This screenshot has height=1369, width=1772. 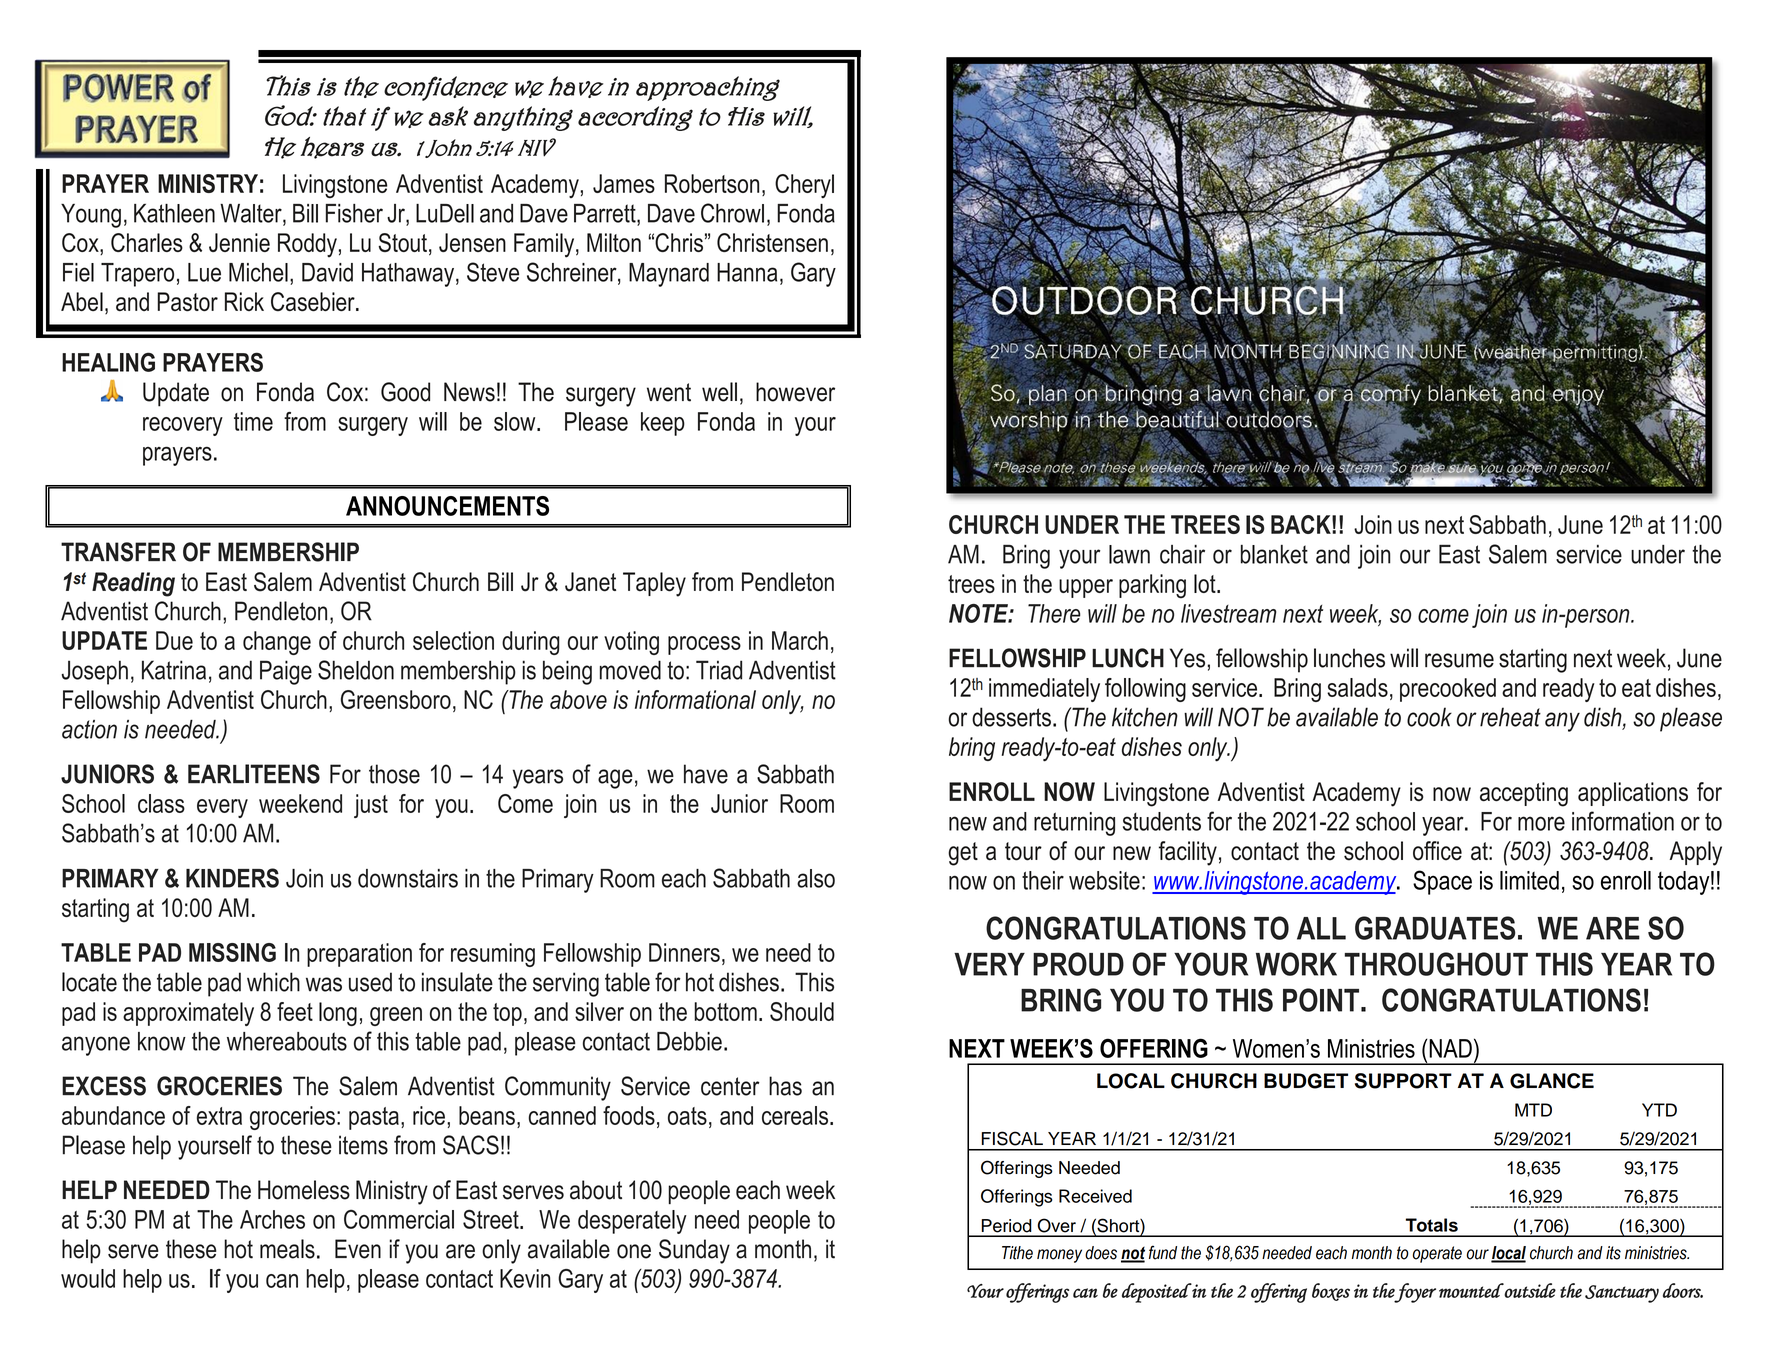 What do you see at coordinates (1436, 964) in the screenshot?
I see `THROUGHOUT` at bounding box center [1436, 964].
